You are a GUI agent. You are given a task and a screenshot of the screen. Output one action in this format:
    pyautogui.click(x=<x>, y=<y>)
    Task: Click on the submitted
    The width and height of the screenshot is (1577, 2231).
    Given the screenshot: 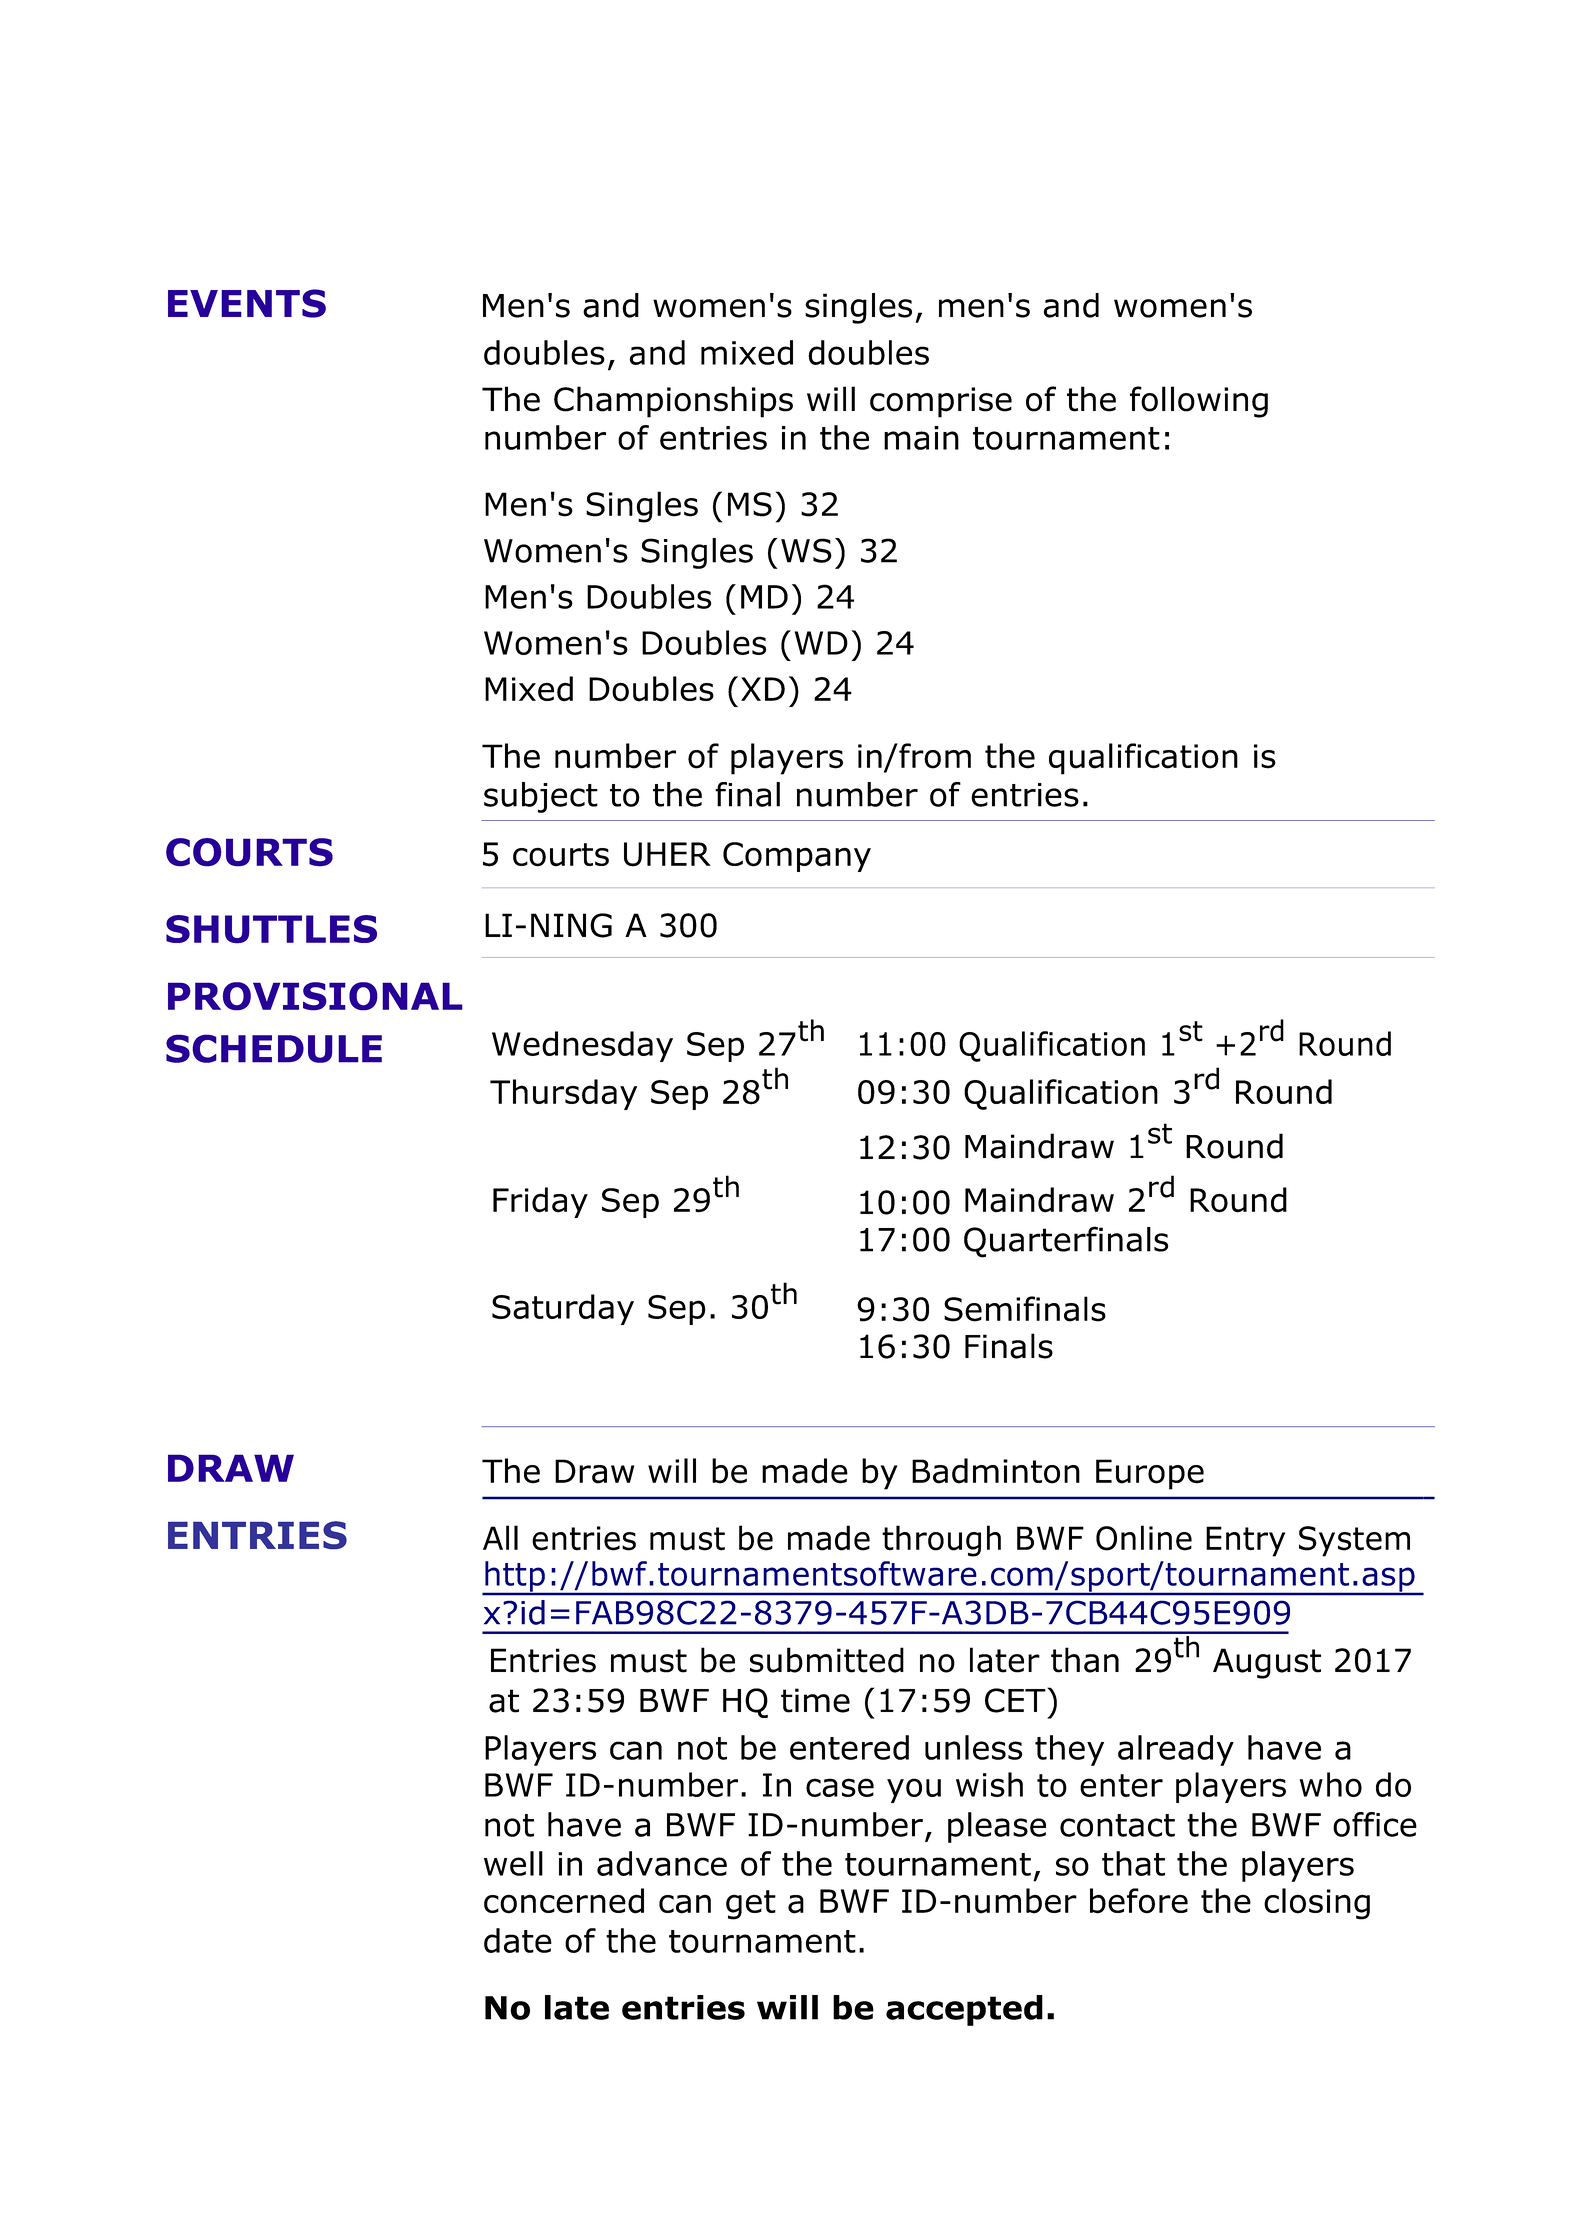 What is the action you would take?
    pyautogui.click(x=827, y=1660)
